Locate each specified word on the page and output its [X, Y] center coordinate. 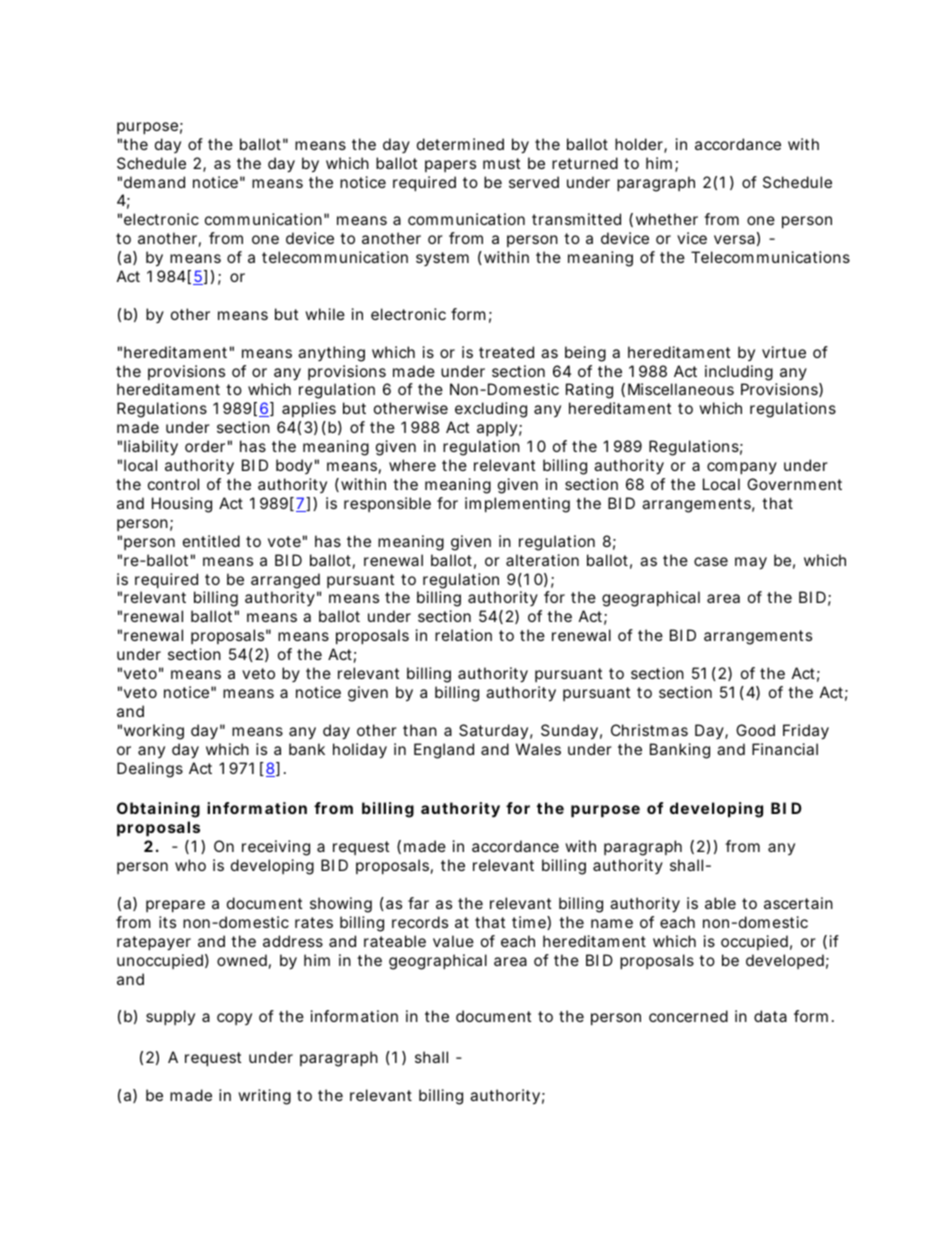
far [418, 903]
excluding [491, 410]
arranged [285, 581]
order [205, 446]
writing [264, 1097]
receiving [276, 848]
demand [154, 182]
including [739, 373]
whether [667, 219]
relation [463, 635]
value [453, 941]
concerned [688, 1016]
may [751, 563]
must [501, 163]
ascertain [798, 903]
